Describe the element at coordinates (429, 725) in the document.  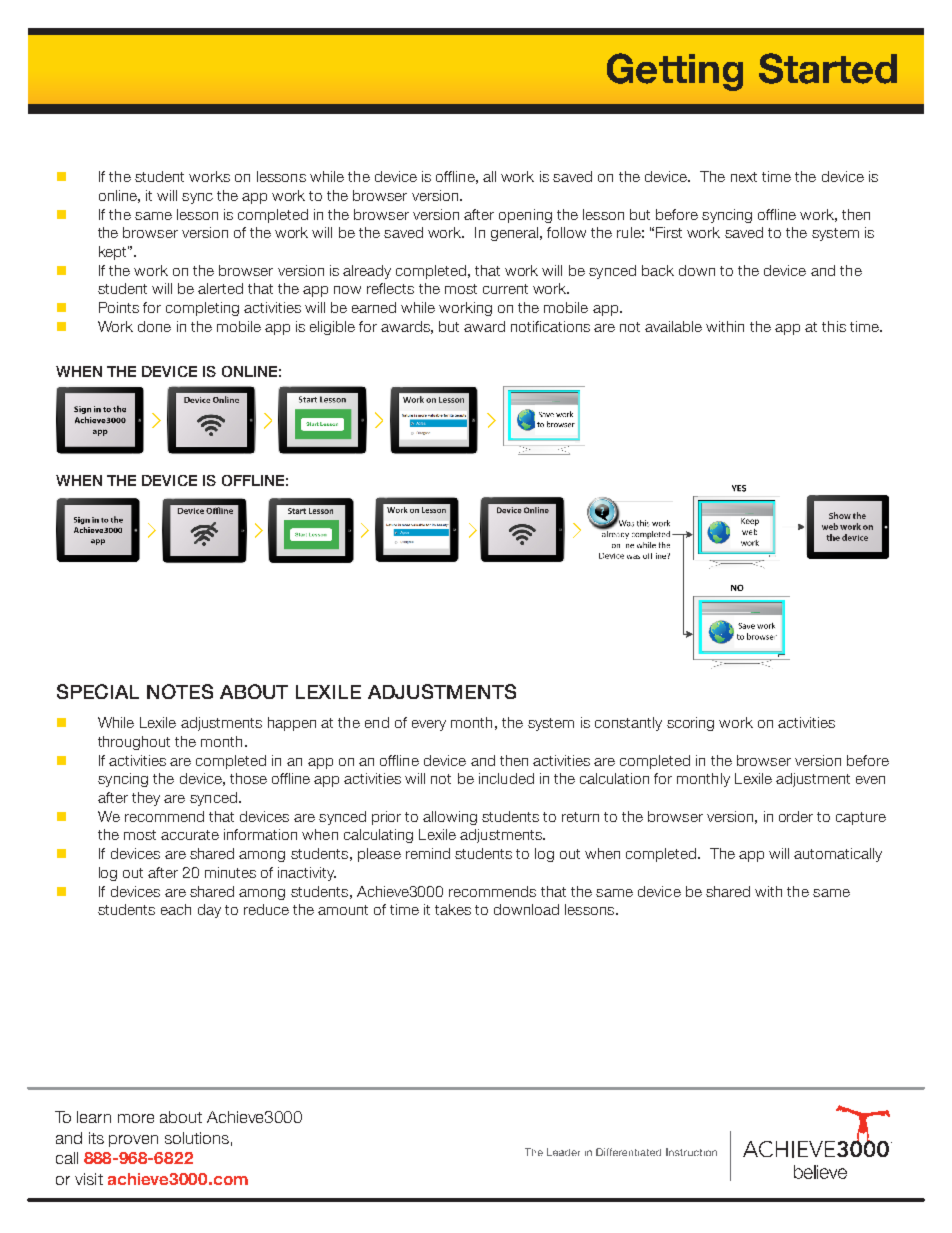
I see `every` at that location.
